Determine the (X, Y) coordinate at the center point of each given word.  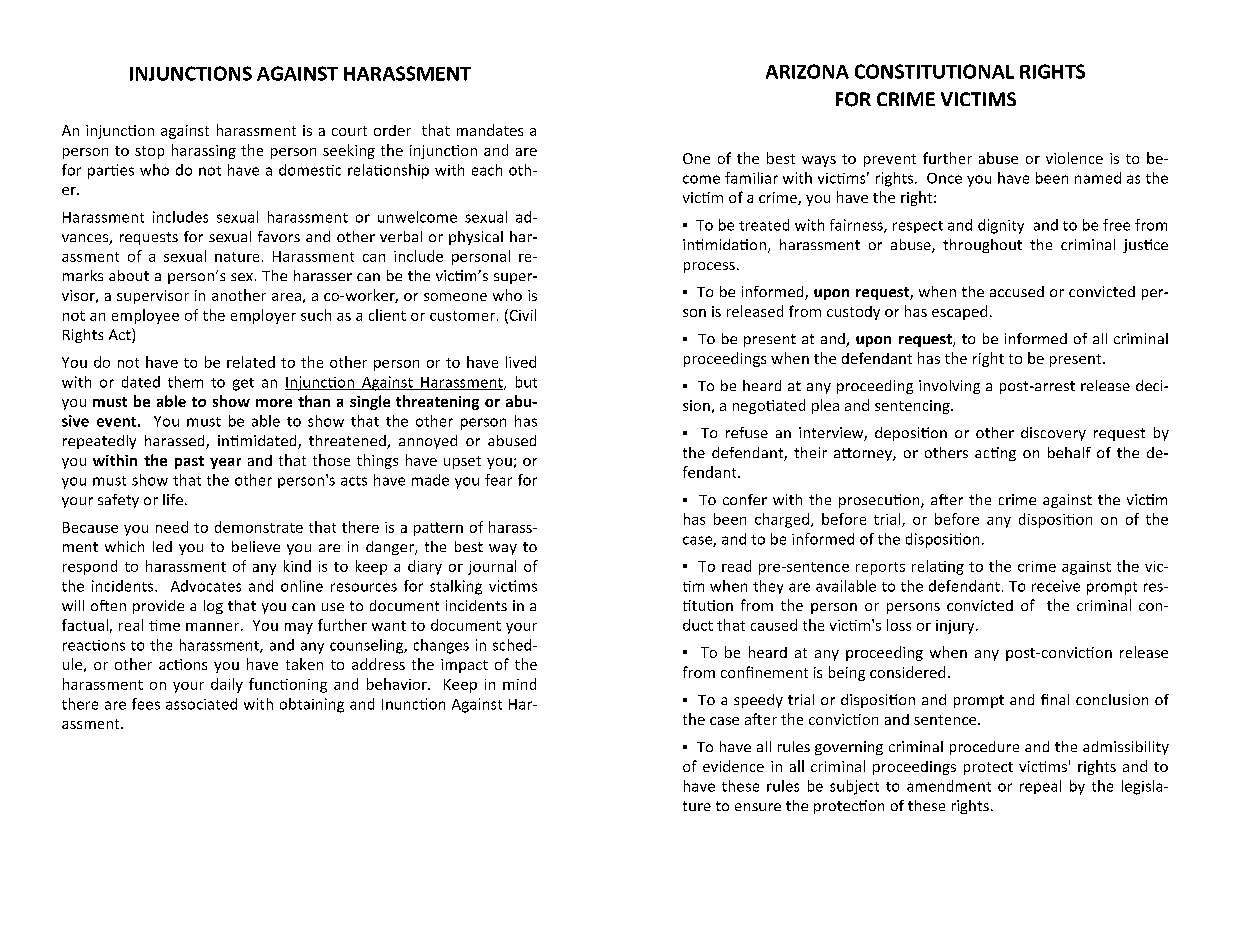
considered (907, 672)
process (709, 267)
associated (201, 704)
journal (492, 567)
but (526, 382)
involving (949, 387)
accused (1017, 291)
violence (1074, 158)
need (172, 527)
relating (938, 567)
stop (149, 152)
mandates (490, 130)
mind (519, 684)
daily (227, 685)
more (274, 403)
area (286, 297)
